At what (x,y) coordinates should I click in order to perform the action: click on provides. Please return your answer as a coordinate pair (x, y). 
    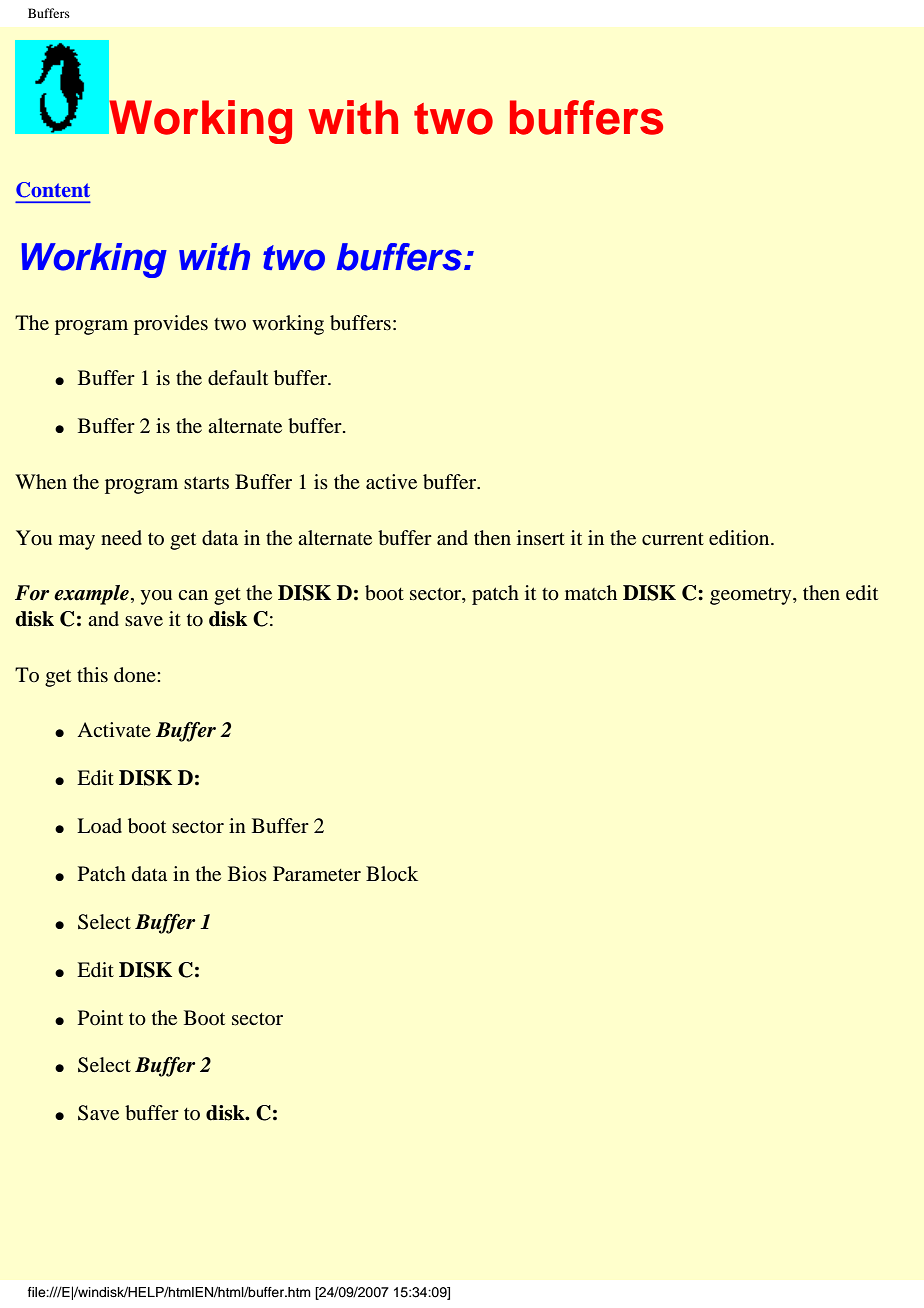
    Looking at the image, I should click on (171, 325).
